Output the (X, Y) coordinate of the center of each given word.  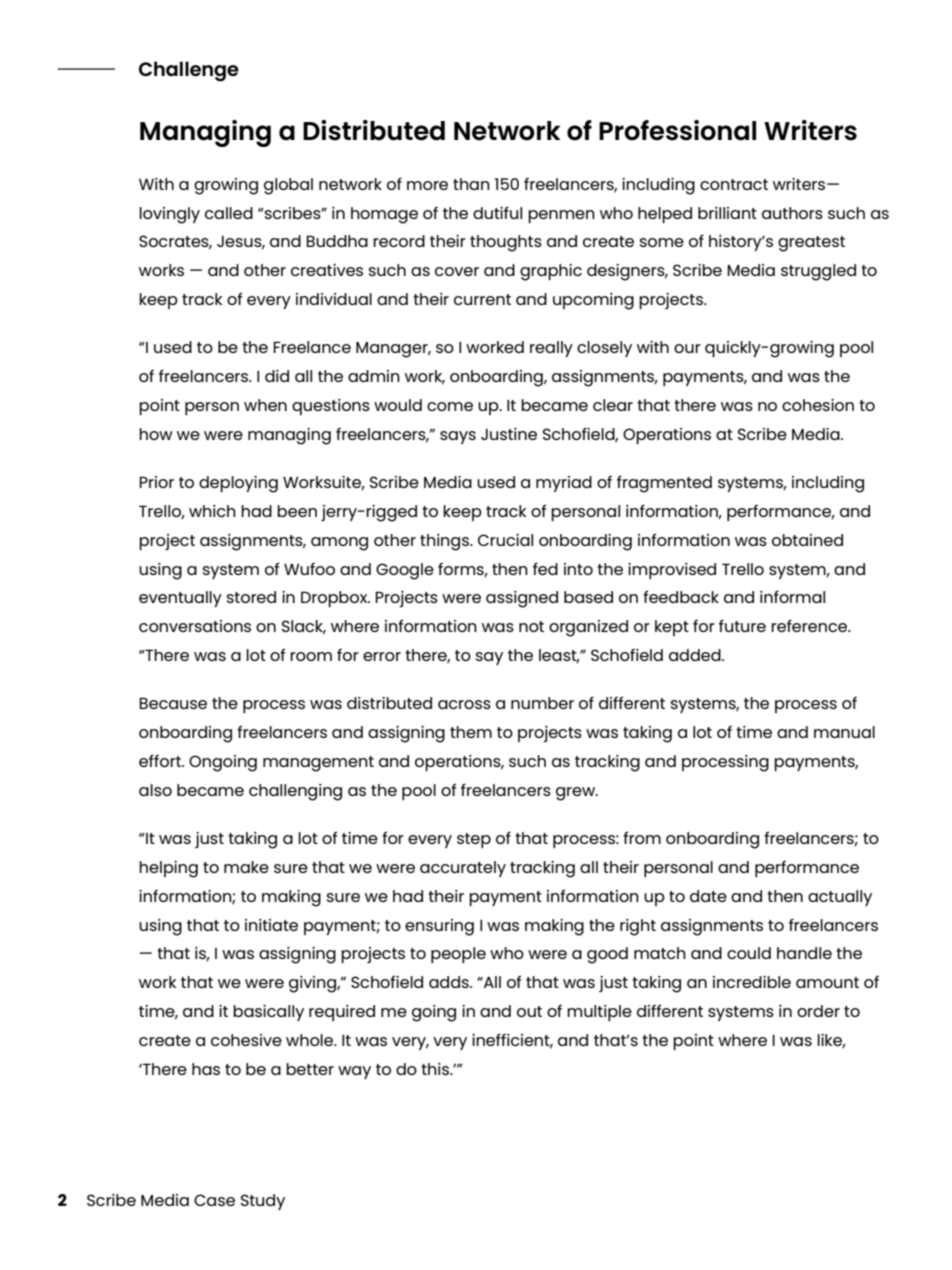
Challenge (189, 71)
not (531, 626)
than (471, 184)
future (742, 626)
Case (214, 1200)
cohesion (818, 405)
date (708, 896)
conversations (195, 626)
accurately (463, 869)
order (818, 1011)
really (551, 349)
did (277, 376)
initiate (271, 925)
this (436, 1069)
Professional (677, 130)
